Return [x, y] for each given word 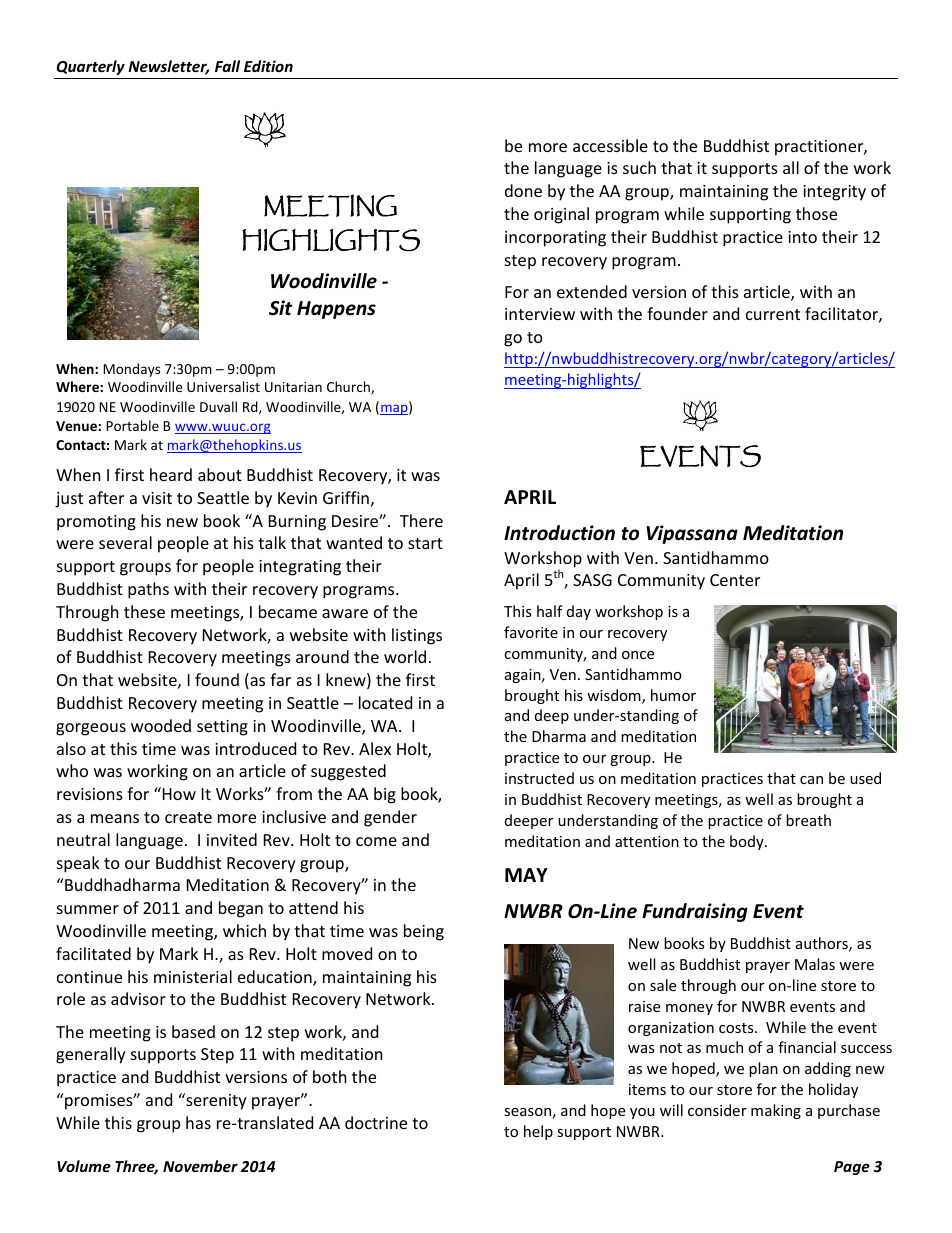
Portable [132, 425]
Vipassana [692, 534]
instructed [539, 778]
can [811, 780]
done [523, 190]
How [178, 793]
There [421, 520]
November [200, 1166]
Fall [227, 66]
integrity [834, 193]
